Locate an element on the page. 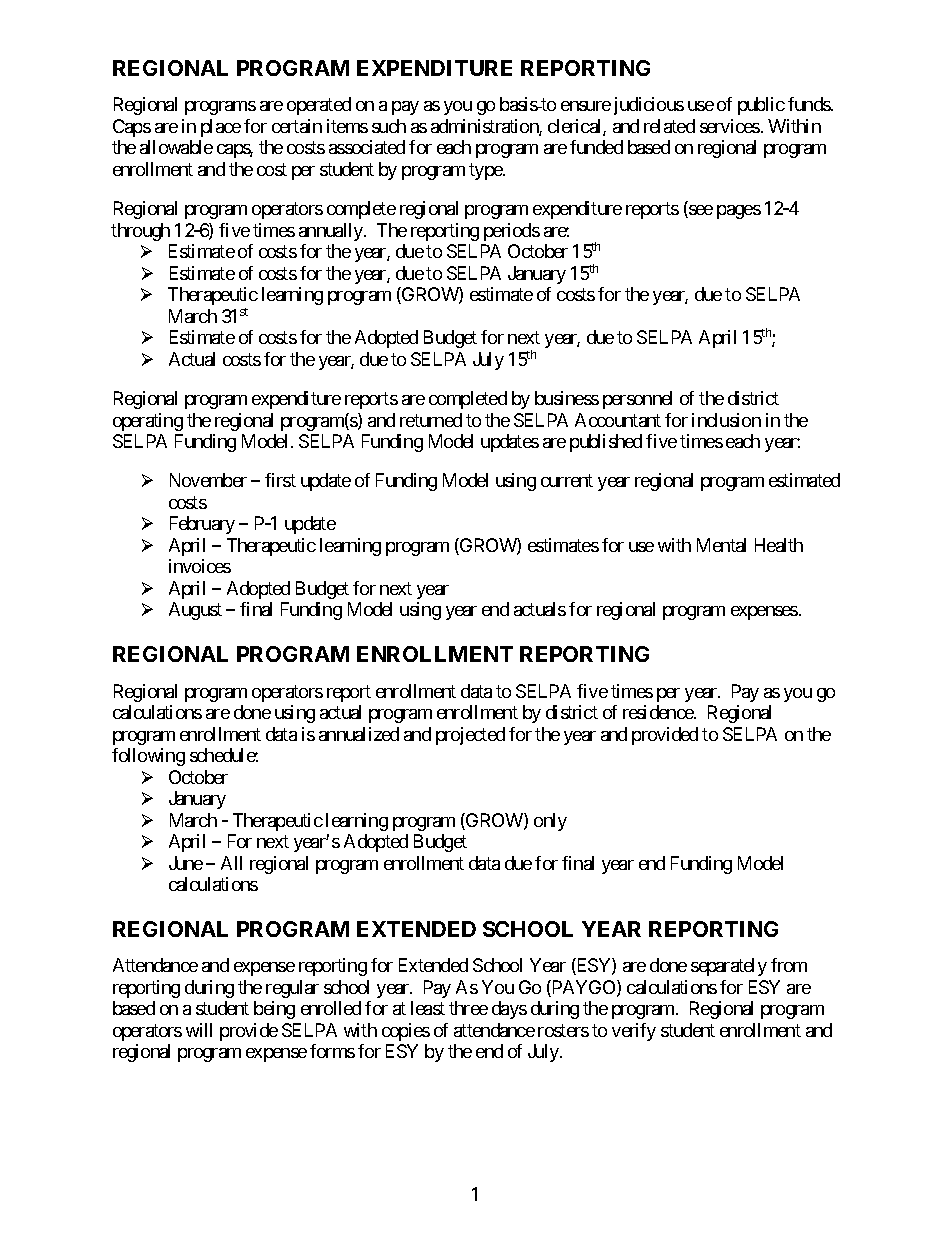 Image resolution: width=952 pixels, height=1233 pixels. will is located at coordinates (199, 1030).
